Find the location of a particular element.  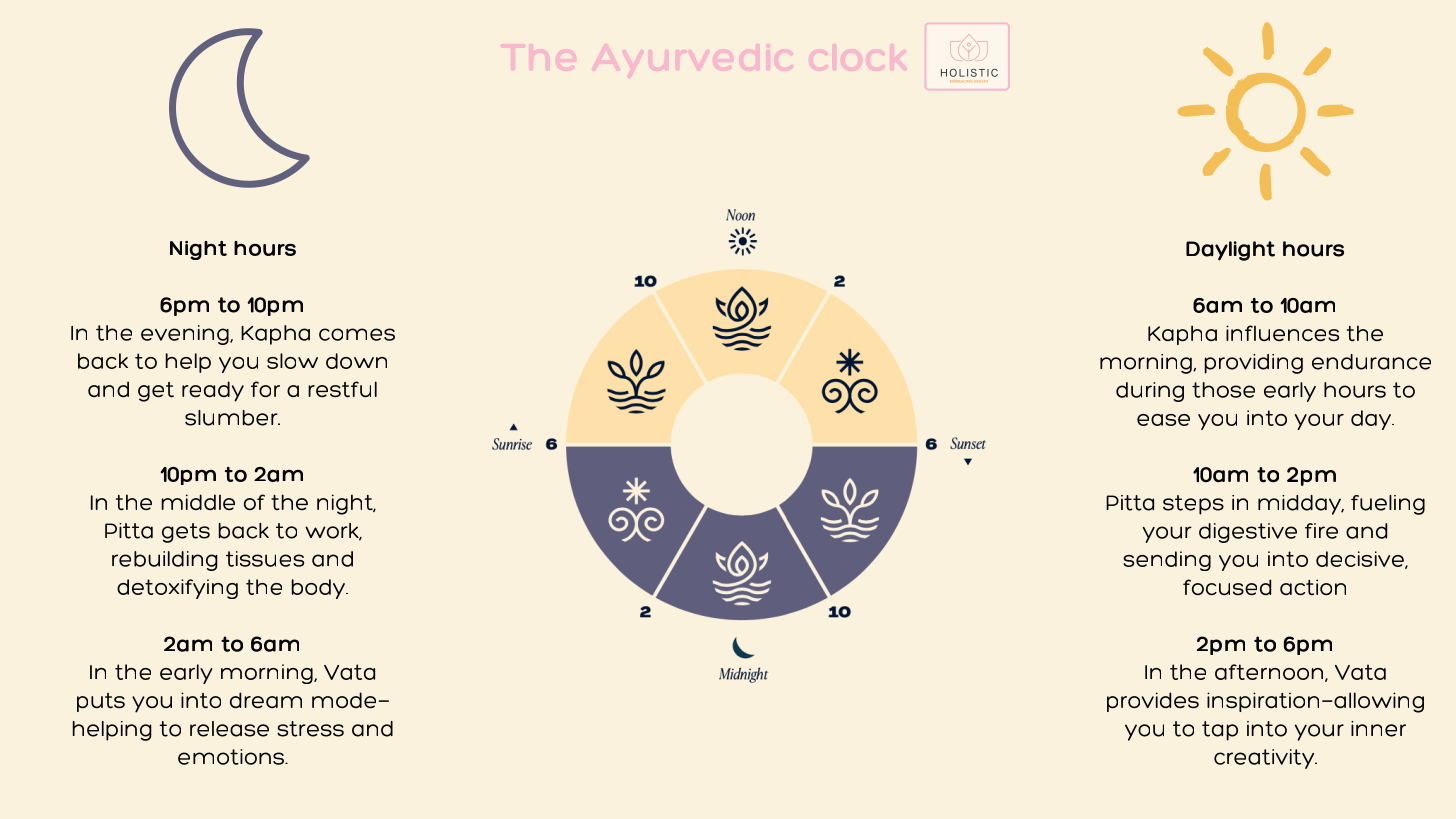

influences is located at coordinates (1282, 333).
